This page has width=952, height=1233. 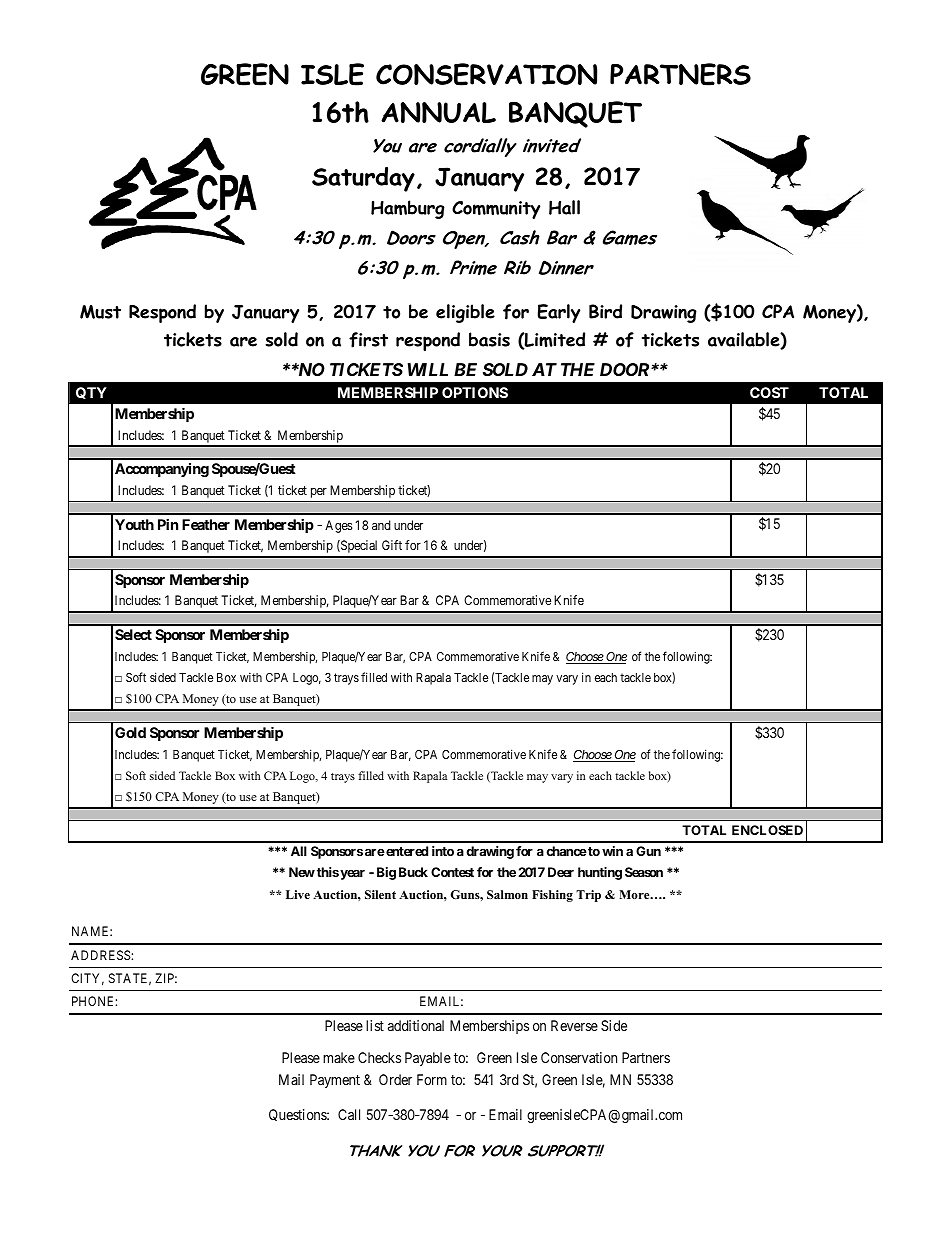 I want to click on Payment, so click(x=335, y=1081).
